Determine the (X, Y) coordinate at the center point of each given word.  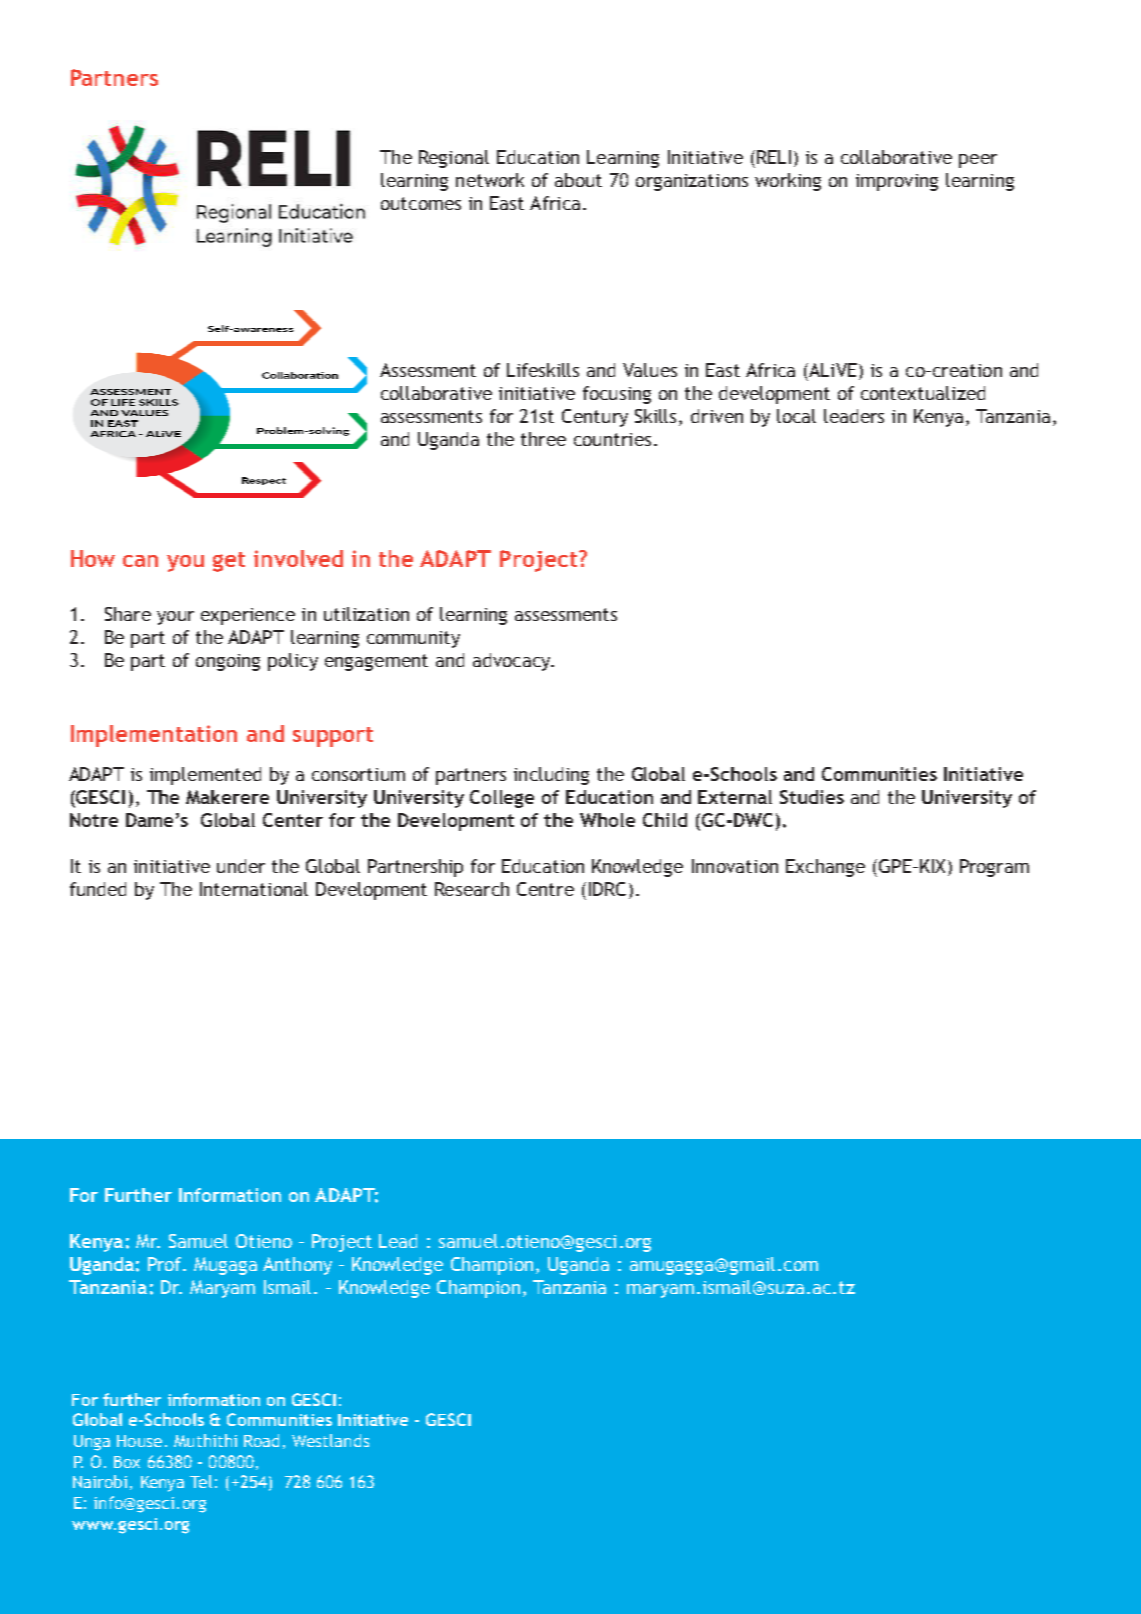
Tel (201, 1481)
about (578, 180)
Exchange (825, 868)
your (175, 618)
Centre (545, 889)
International (254, 889)
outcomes (421, 203)
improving (897, 182)
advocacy (513, 662)
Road (261, 1440)
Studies (812, 797)
